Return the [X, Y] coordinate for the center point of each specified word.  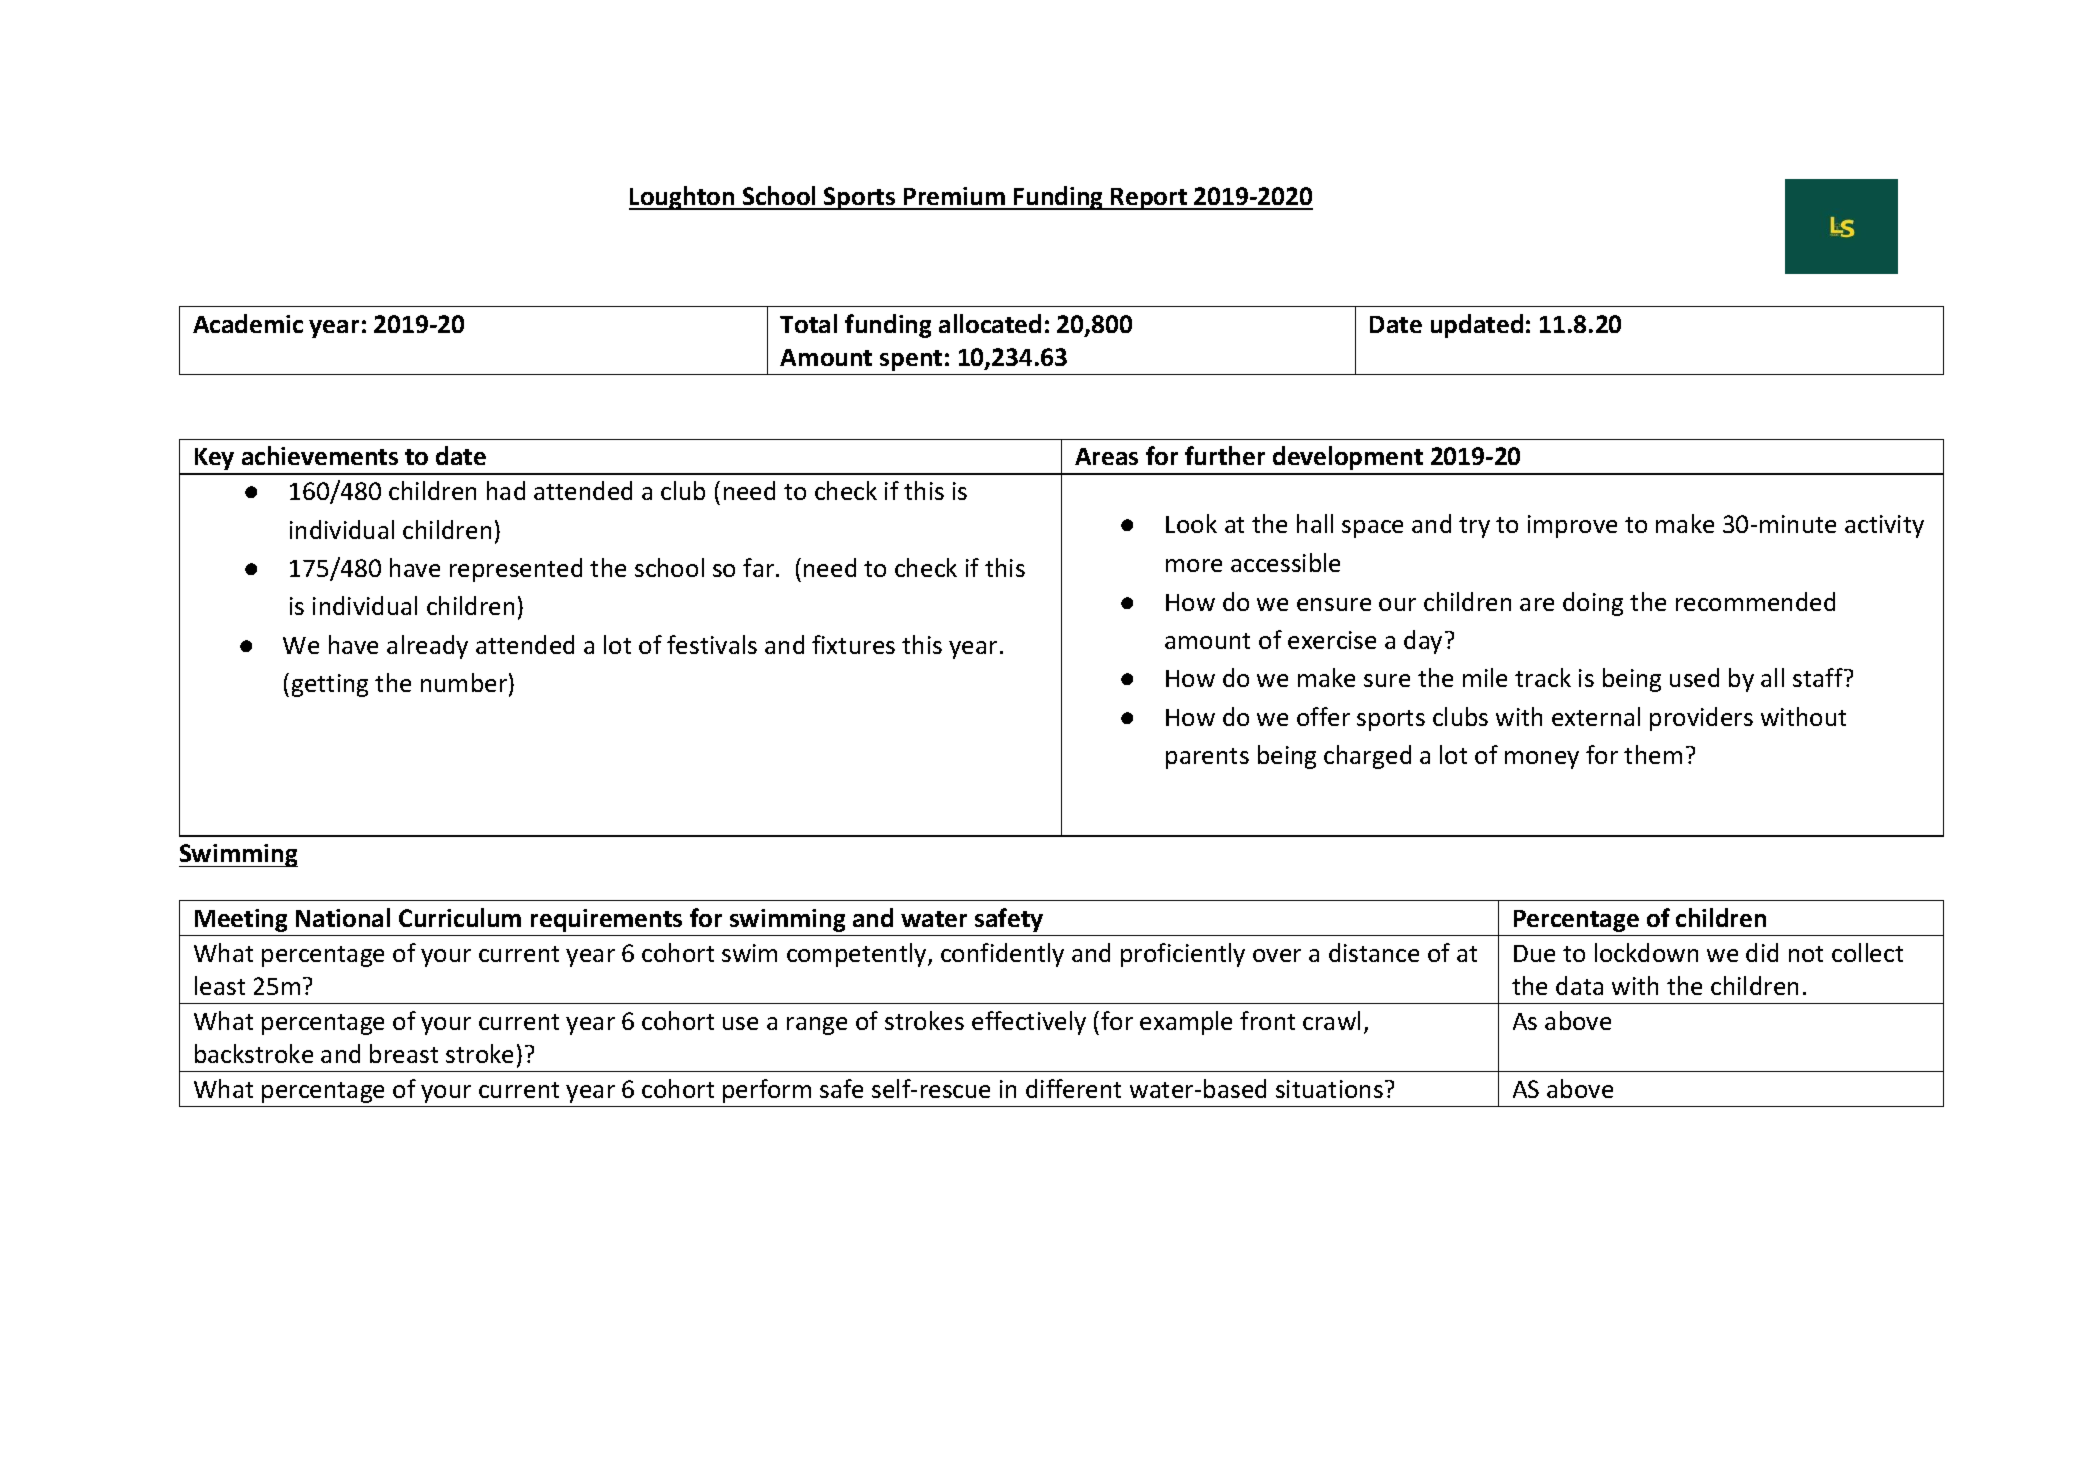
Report [1149, 199]
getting [330, 685]
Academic [248, 323]
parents [1207, 758]
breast [404, 1053]
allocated [990, 323]
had [506, 490]
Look [1191, 523]
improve [1572, 526]
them [1653, 754]
